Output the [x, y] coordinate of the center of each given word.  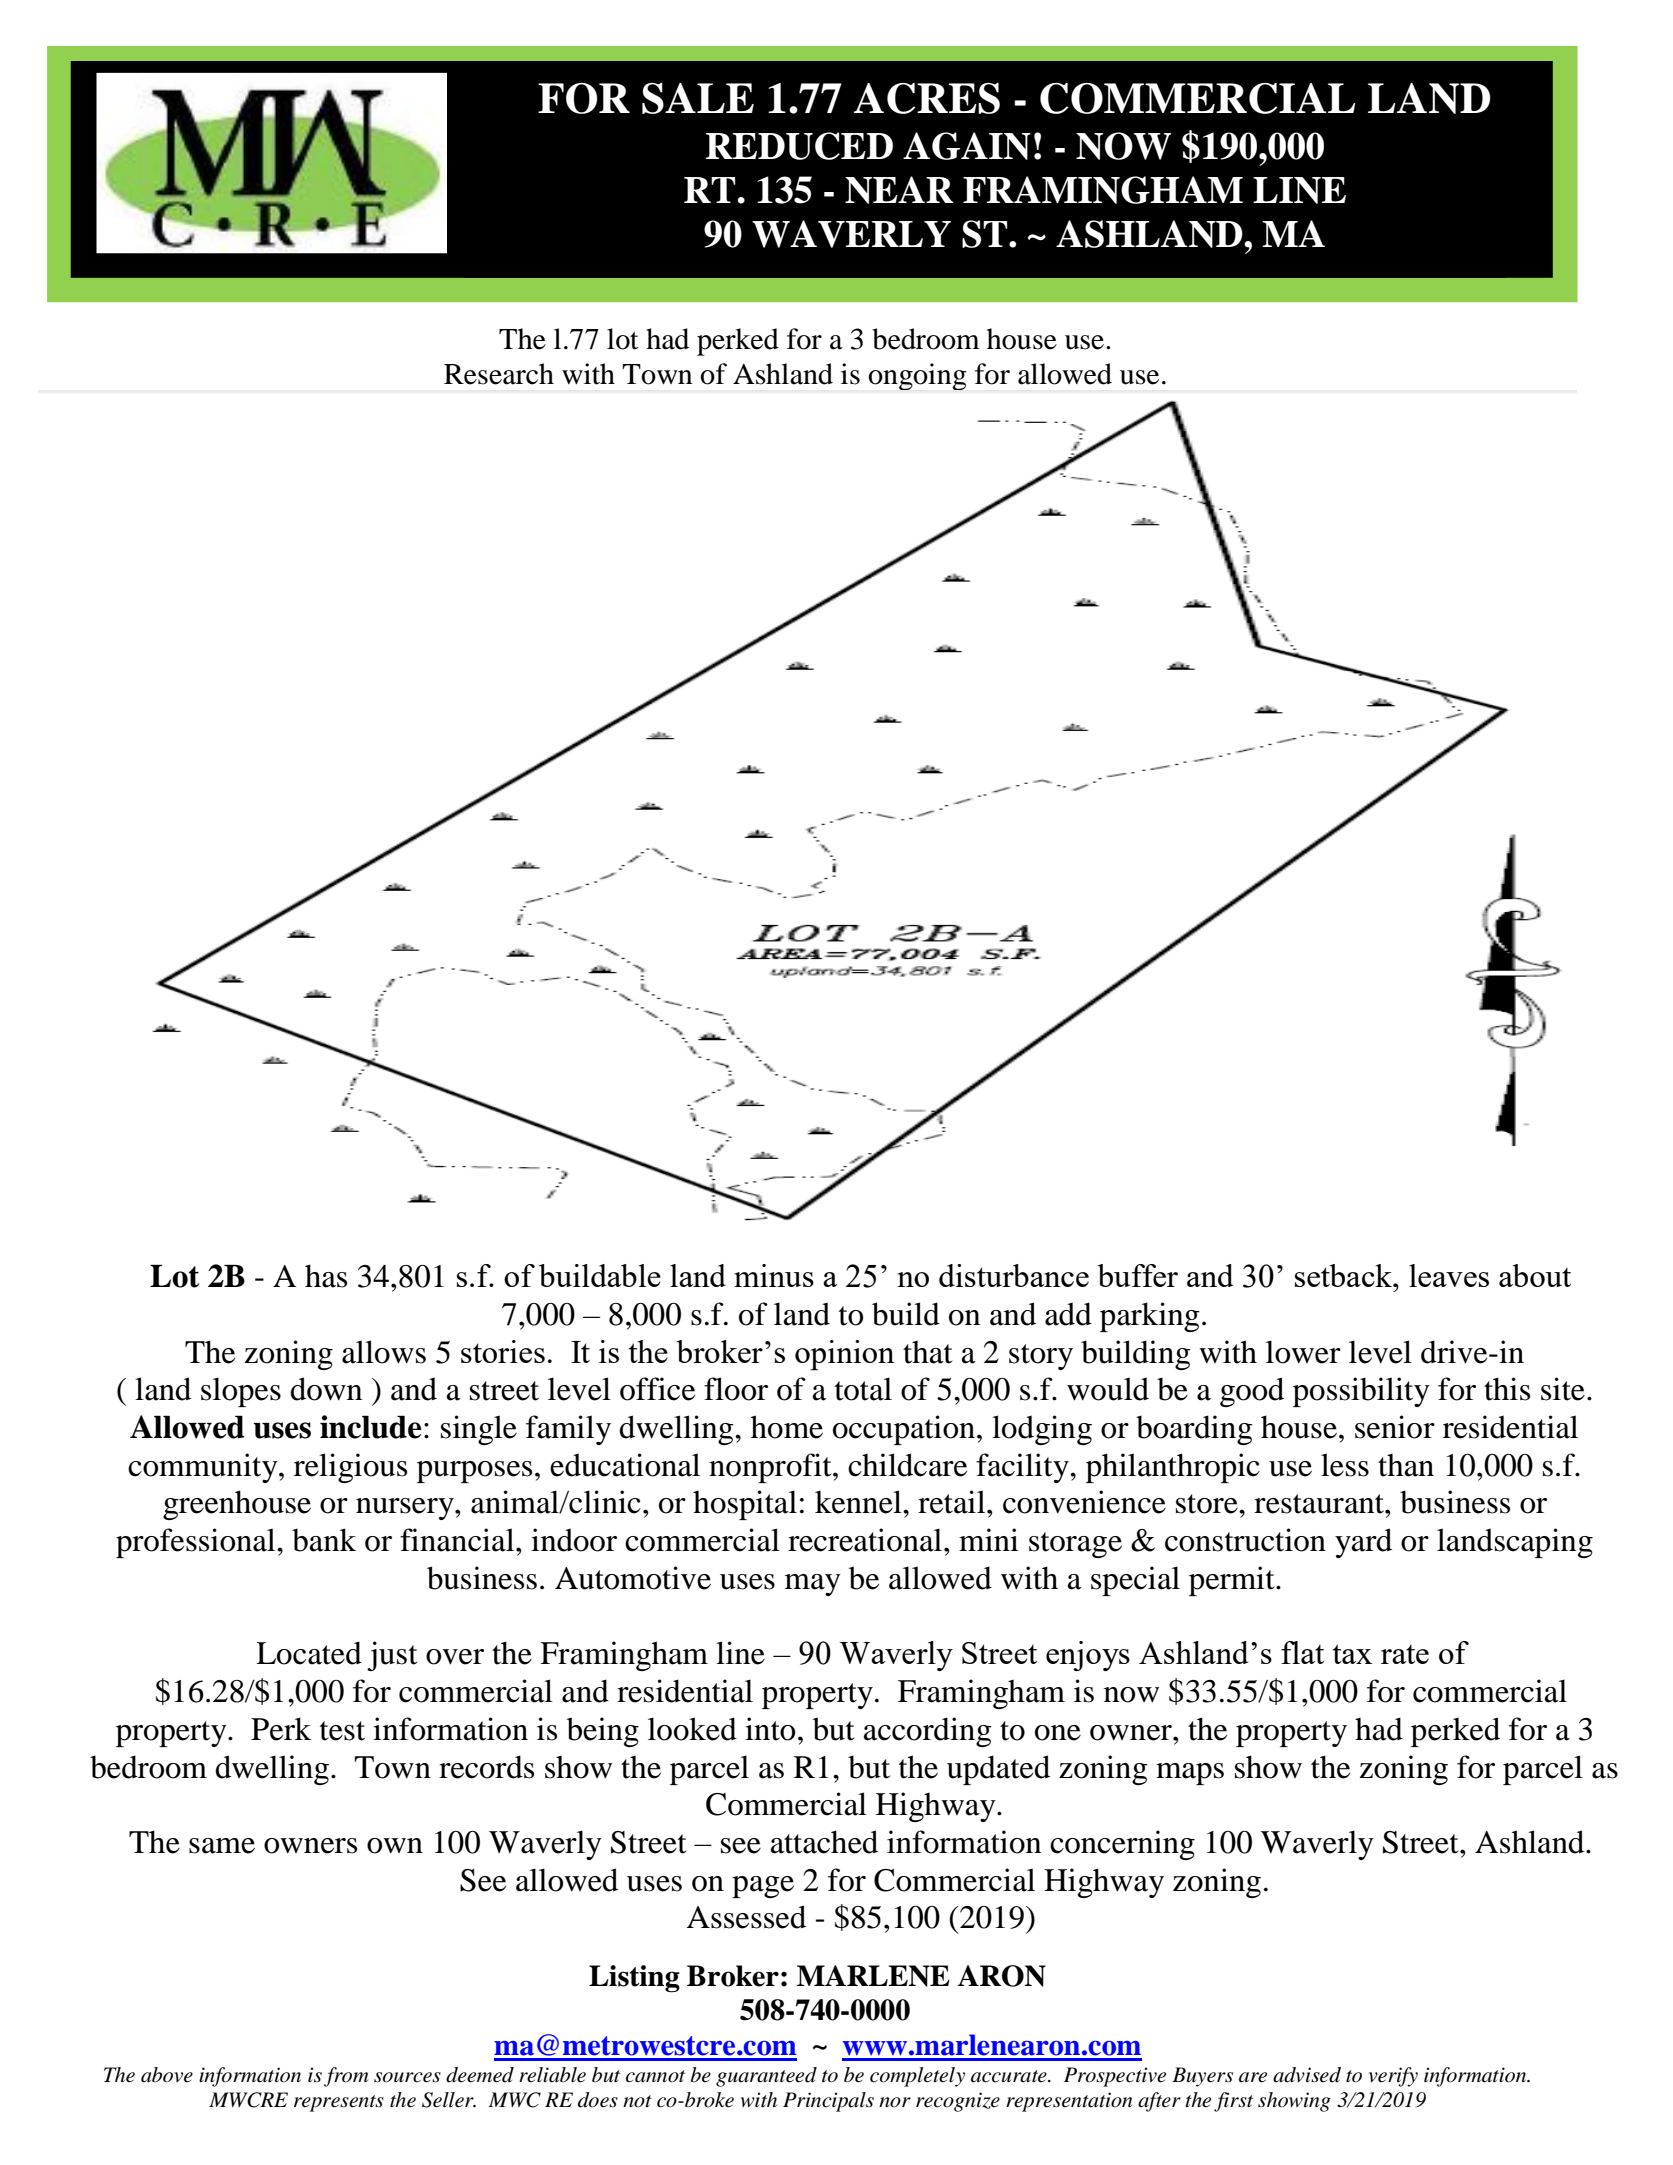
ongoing [917, 376]
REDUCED [799, 146]
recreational [866, 1540]
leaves [1449, 1275]
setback [1345, 1275]
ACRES [927, 98]
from [346, 2077]
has [326, 1276]
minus [774, 1275]
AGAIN [967, 146]
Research [499, 374]
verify [1393, 2077]
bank [324, 1540]
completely [917, 2077]
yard [1363, 1543]
